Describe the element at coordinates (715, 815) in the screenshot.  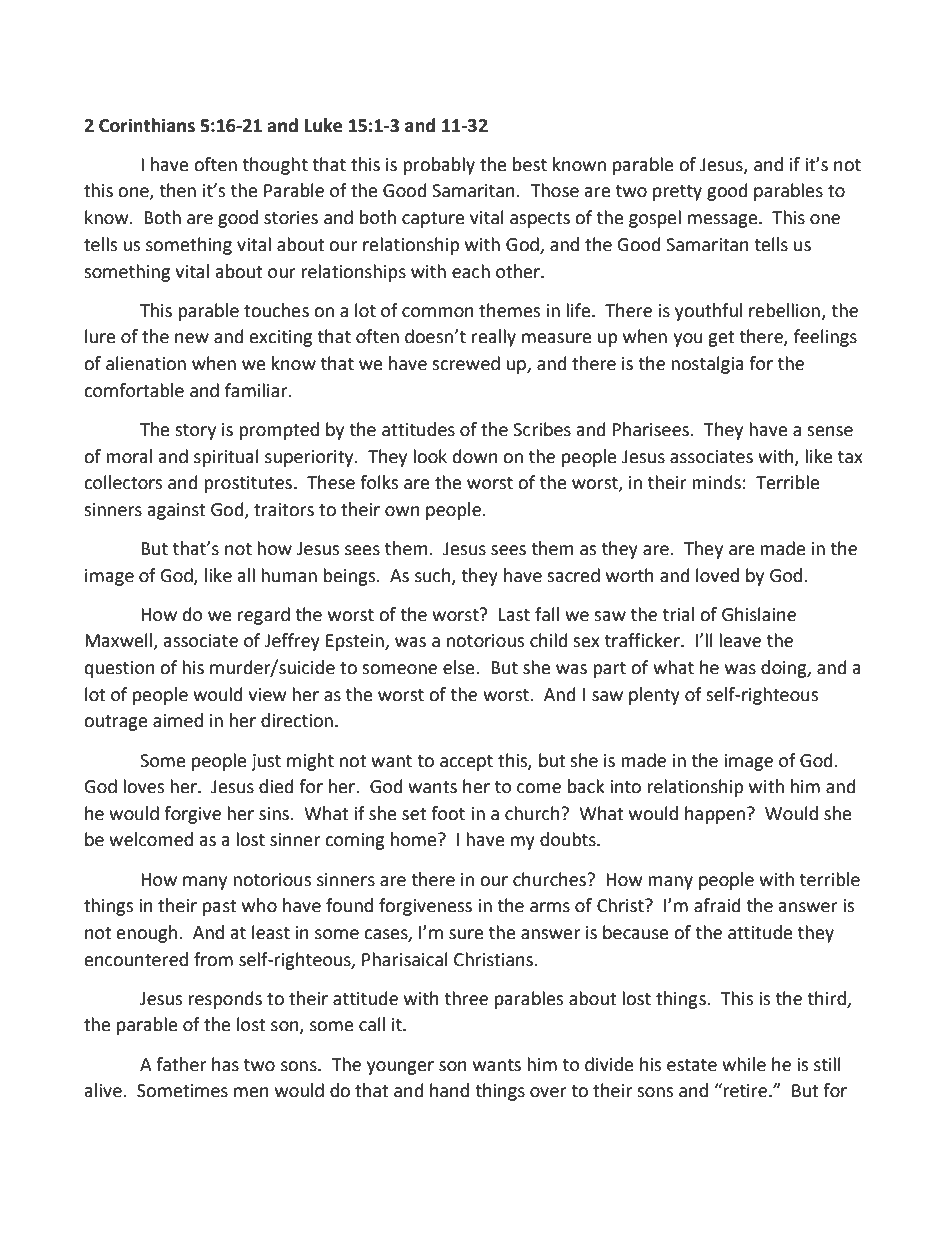
I see `happen` at that location.
